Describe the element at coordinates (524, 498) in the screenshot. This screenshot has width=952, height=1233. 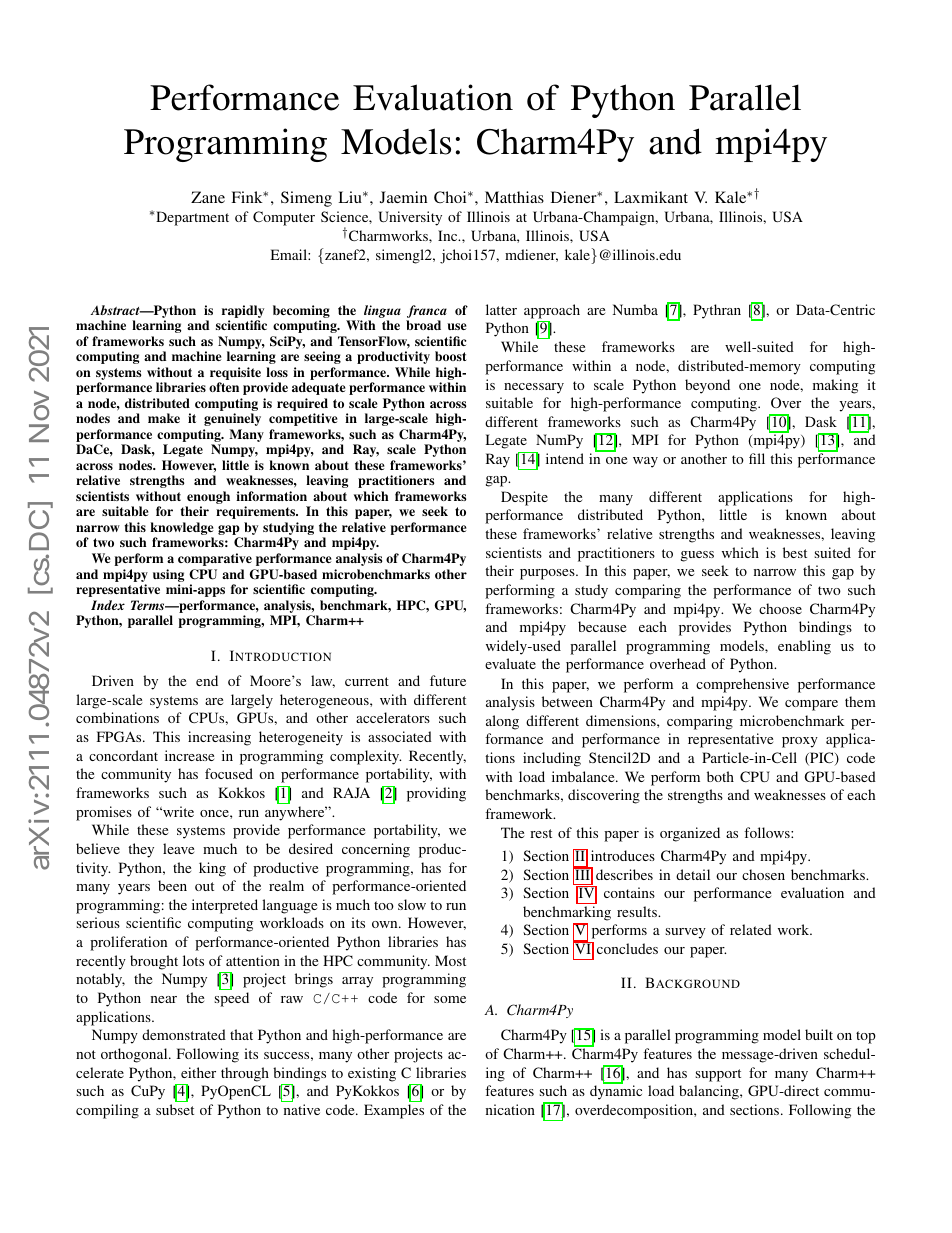
I see `Despite` at that location.
